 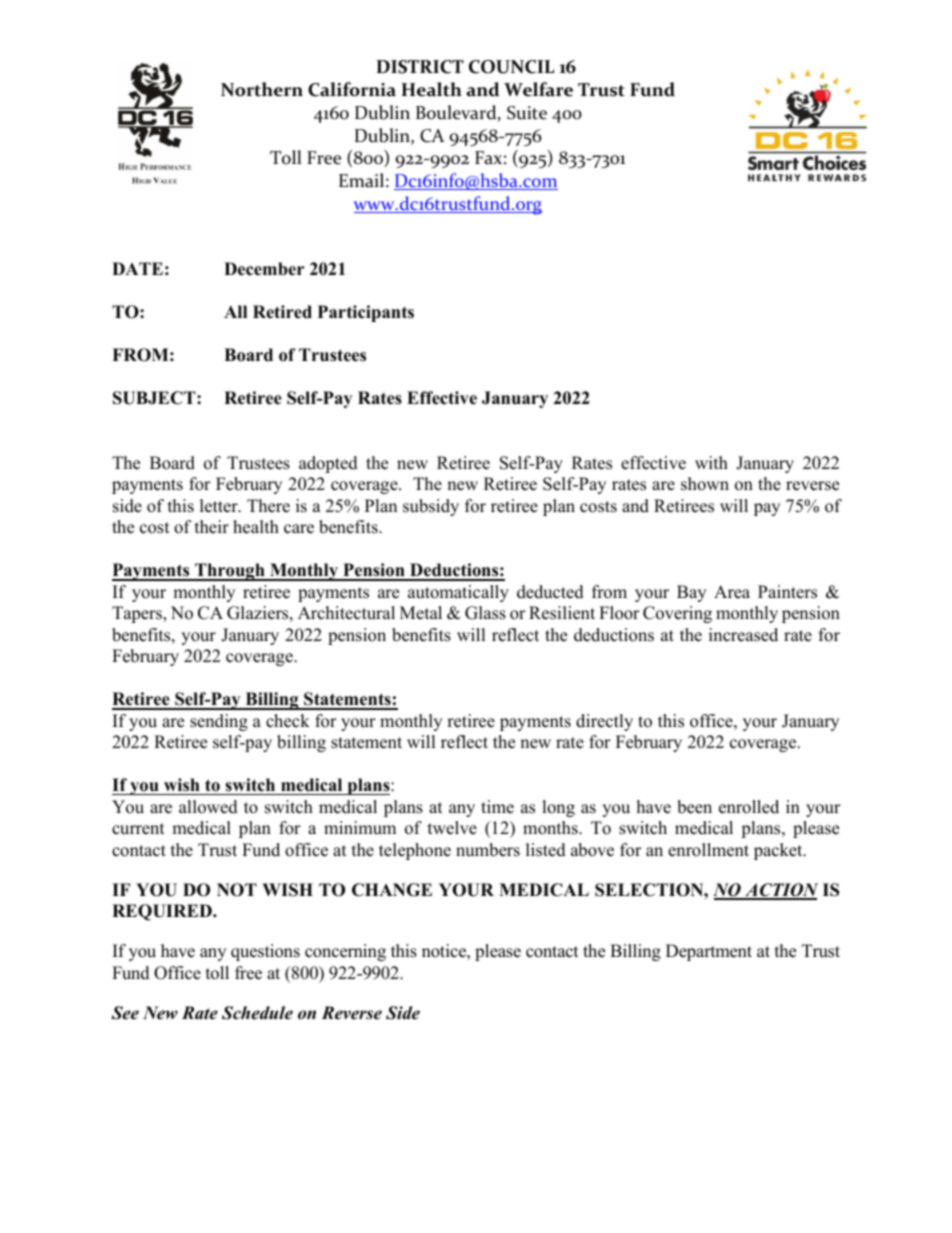 What do you see at coordinates (257, 1013) in the image?
I see `Schedule` at bounding box center [257, 1013].
